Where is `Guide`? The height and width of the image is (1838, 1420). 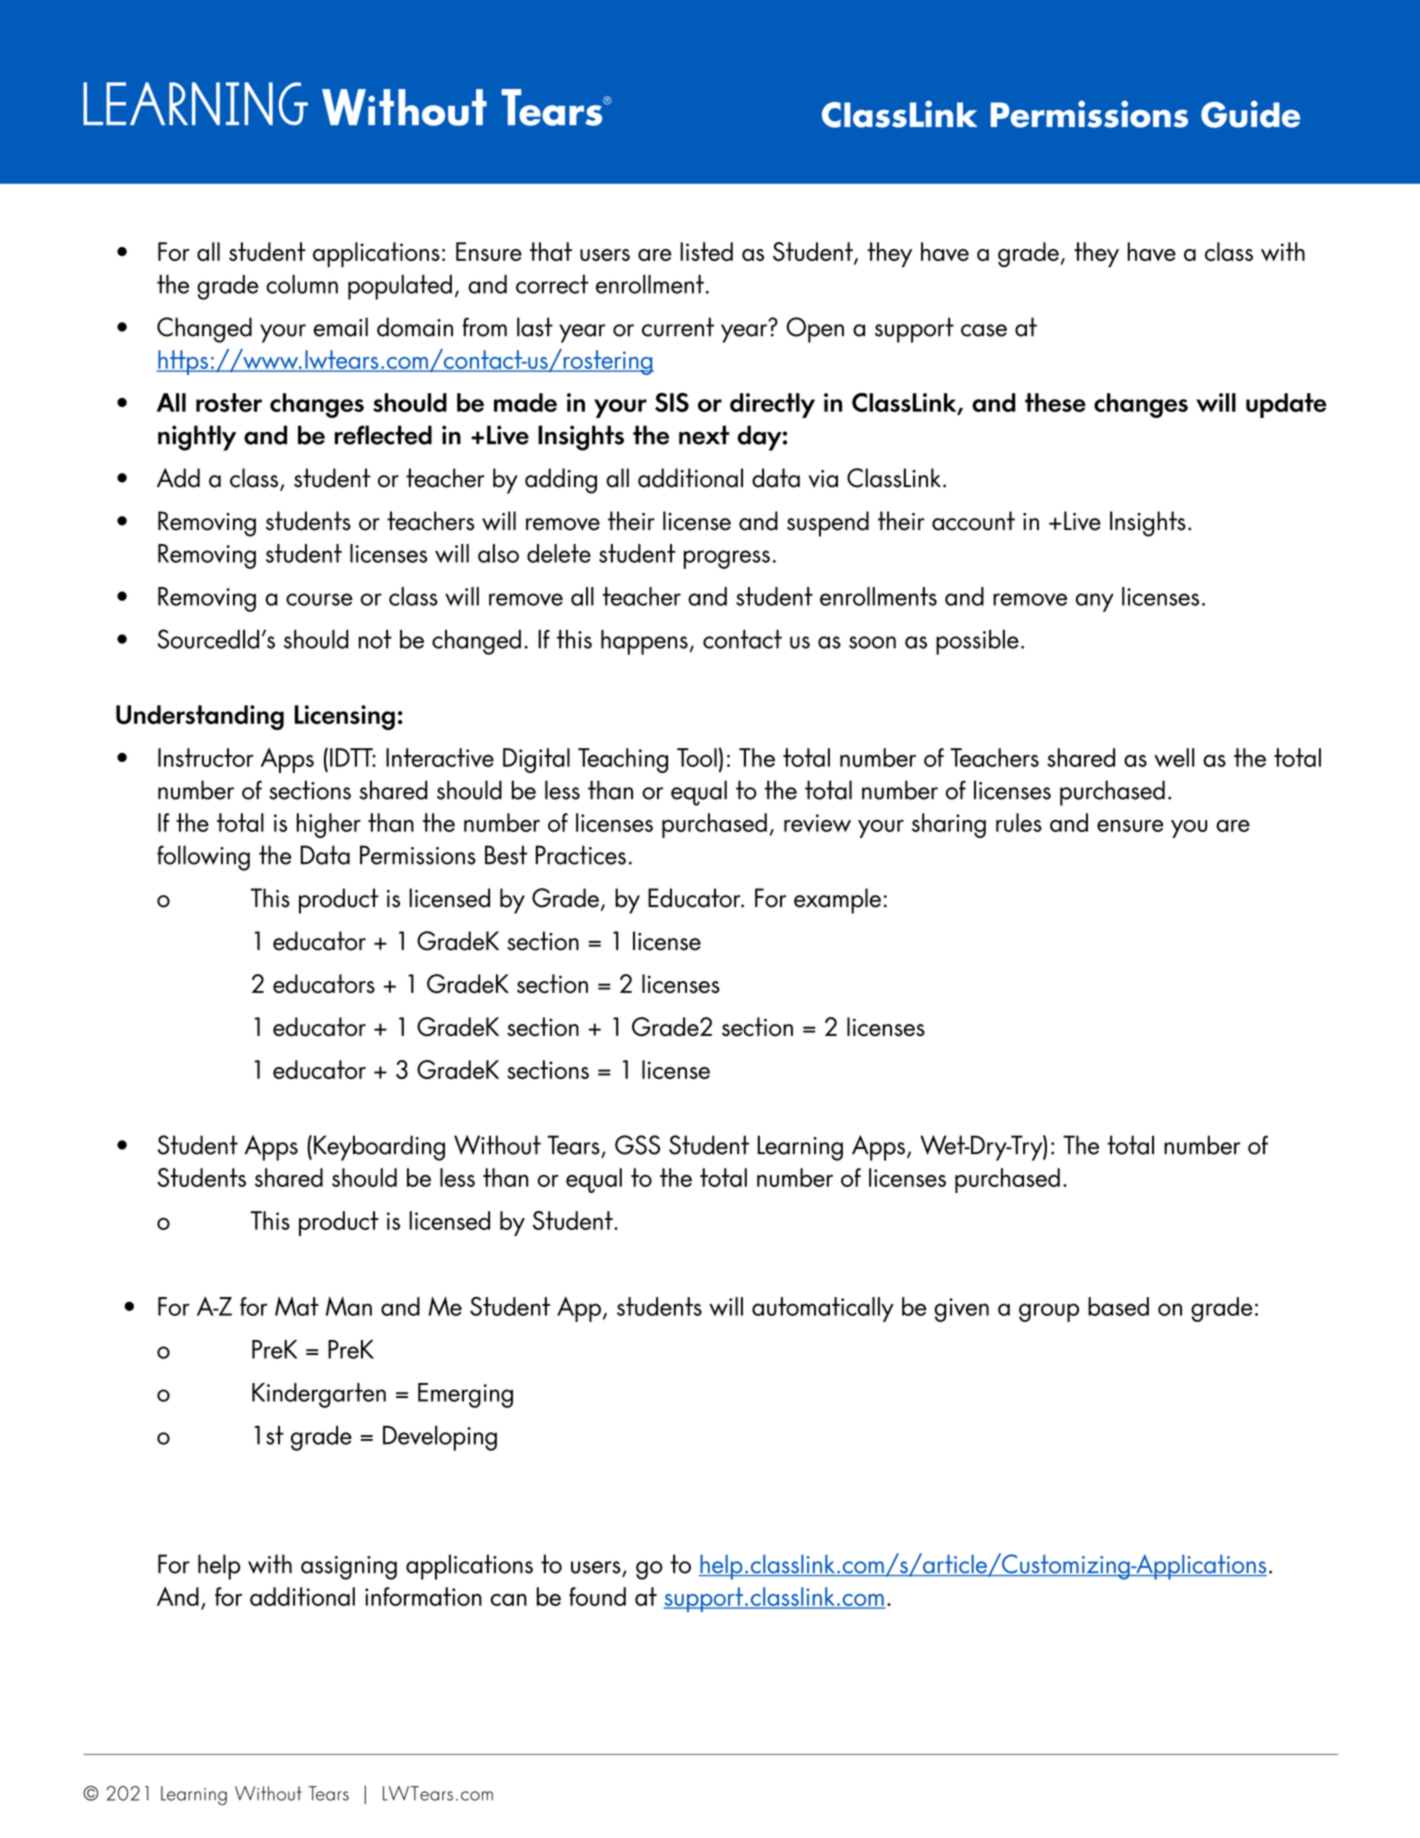
Guide is located at coordinates (1250, 114).
